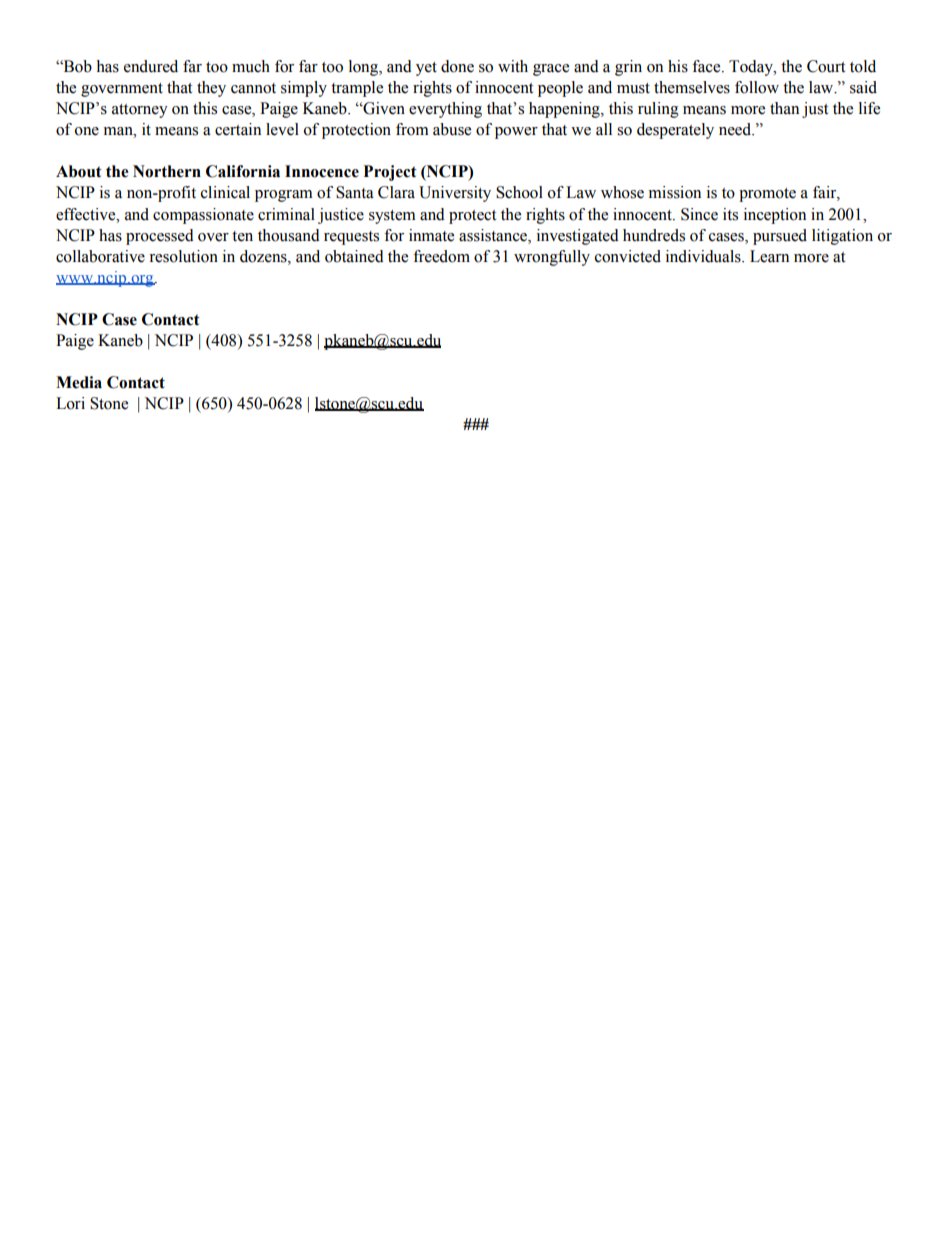  What do you see at coordinates (752, 68) in the document?
I see `Today` at bounding box center [752, 68].
